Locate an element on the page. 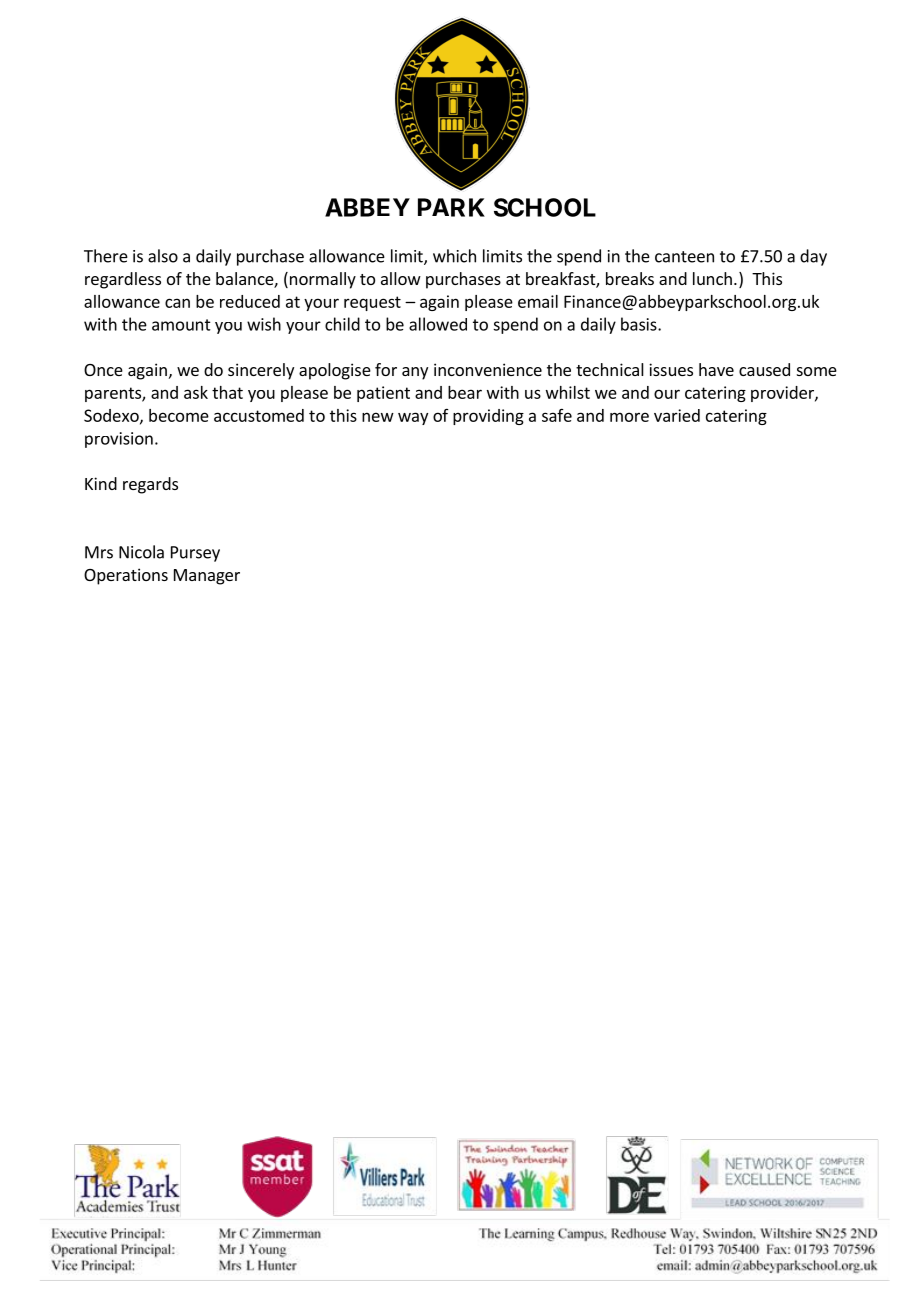  amount is located at coordinates (181, 325).
